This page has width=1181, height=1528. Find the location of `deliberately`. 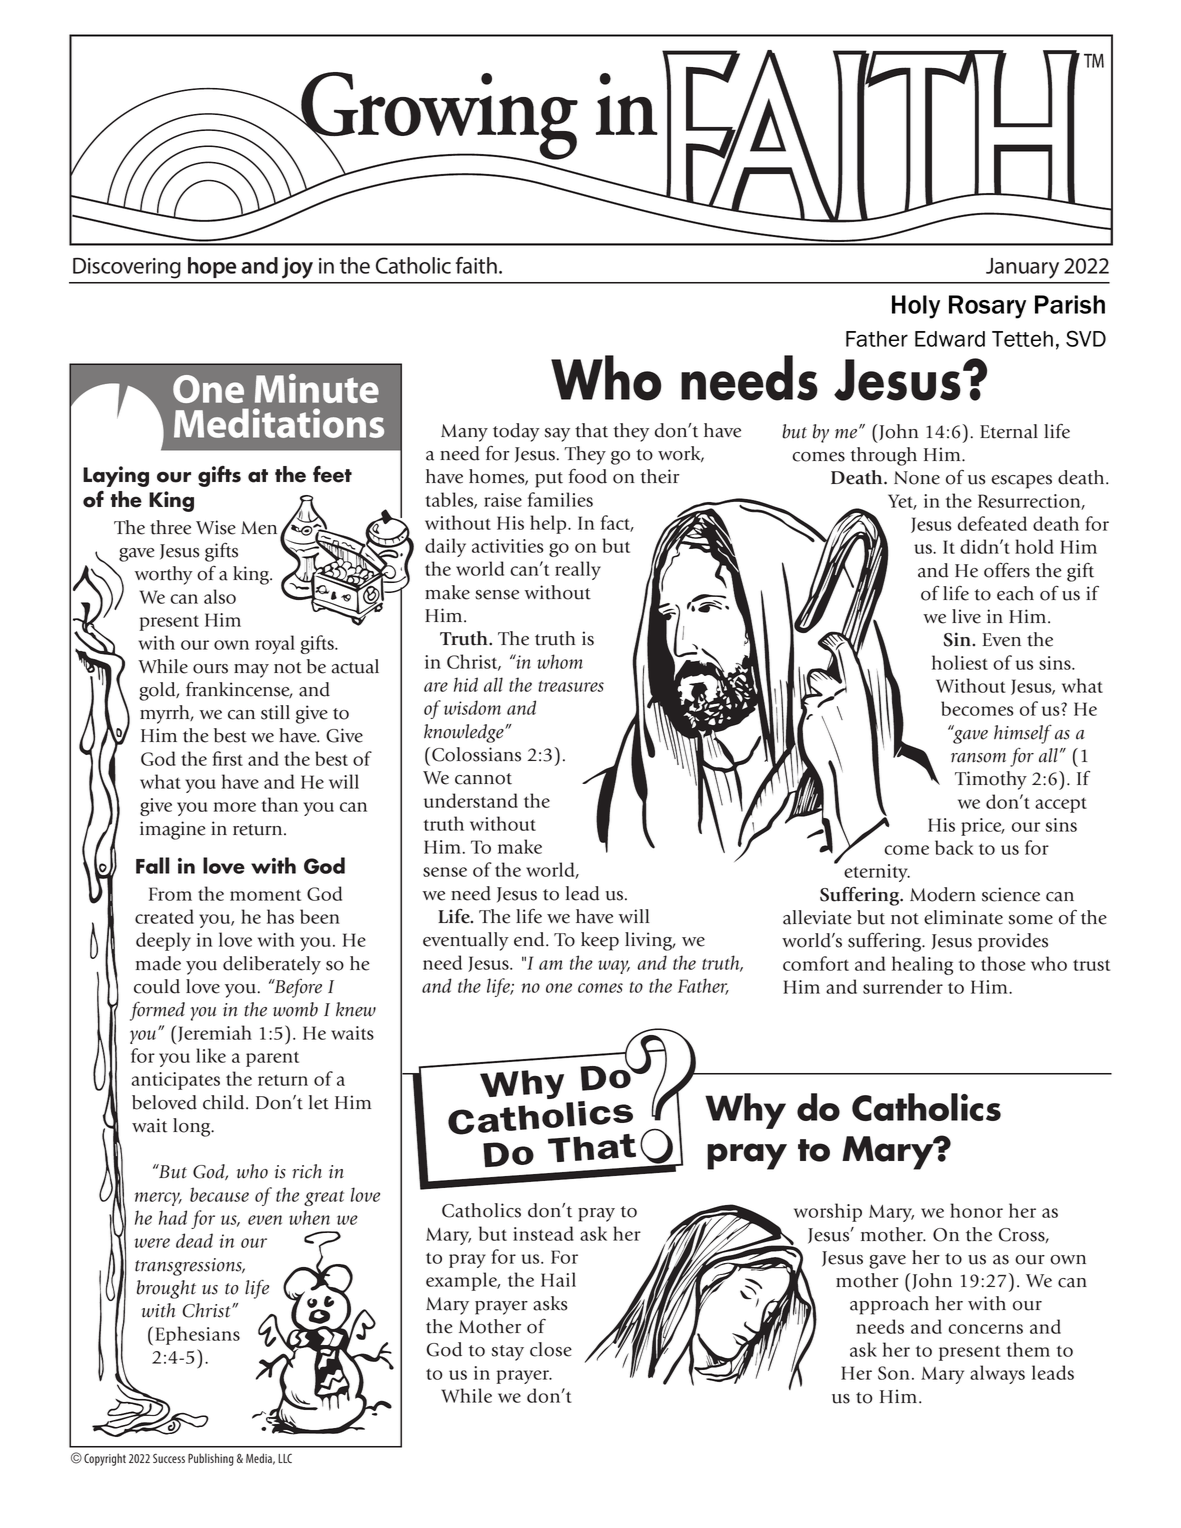

deliberately is located at coordinates (272, 965).
